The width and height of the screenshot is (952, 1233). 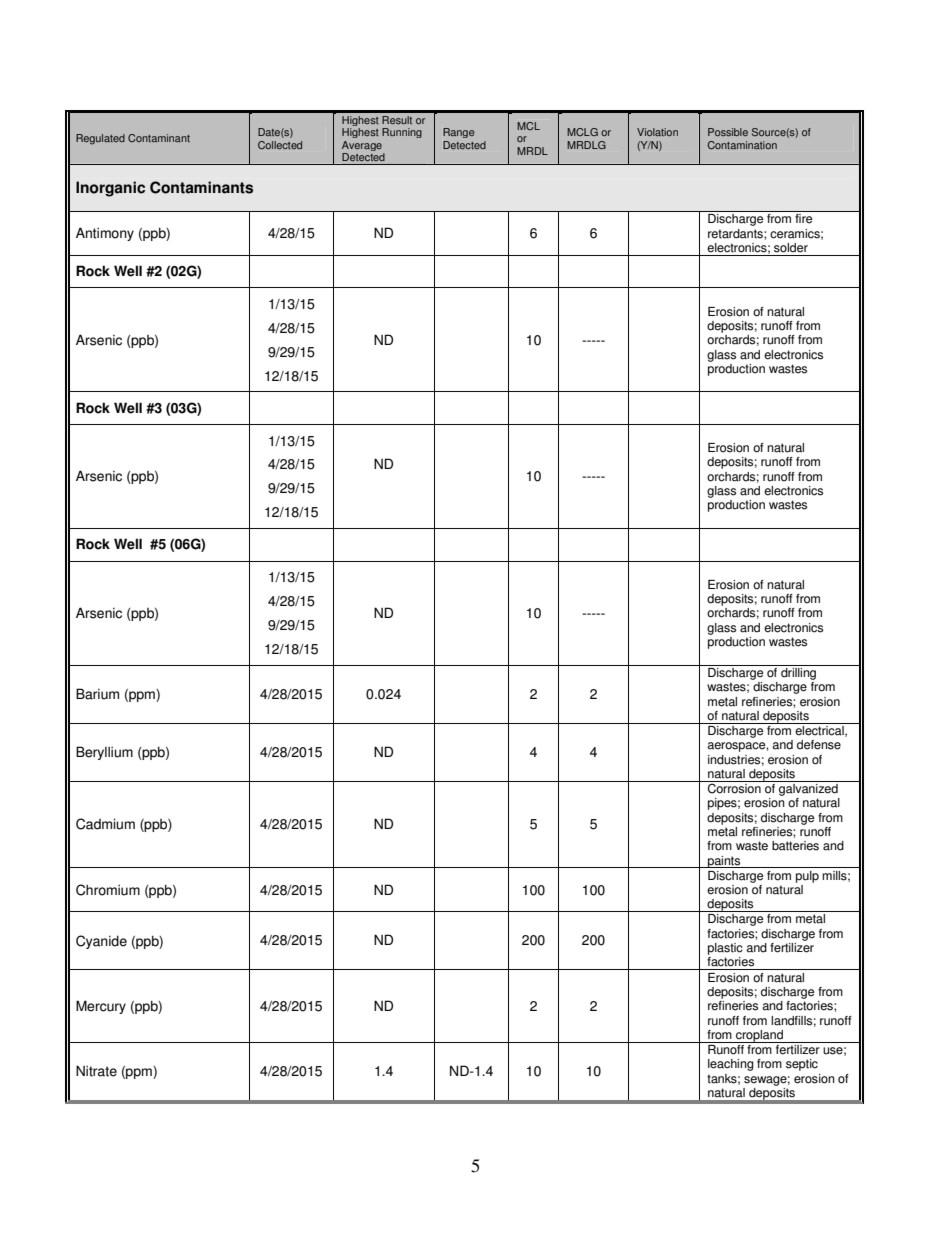 I want to click on Range, so click(x=458, y=133).
